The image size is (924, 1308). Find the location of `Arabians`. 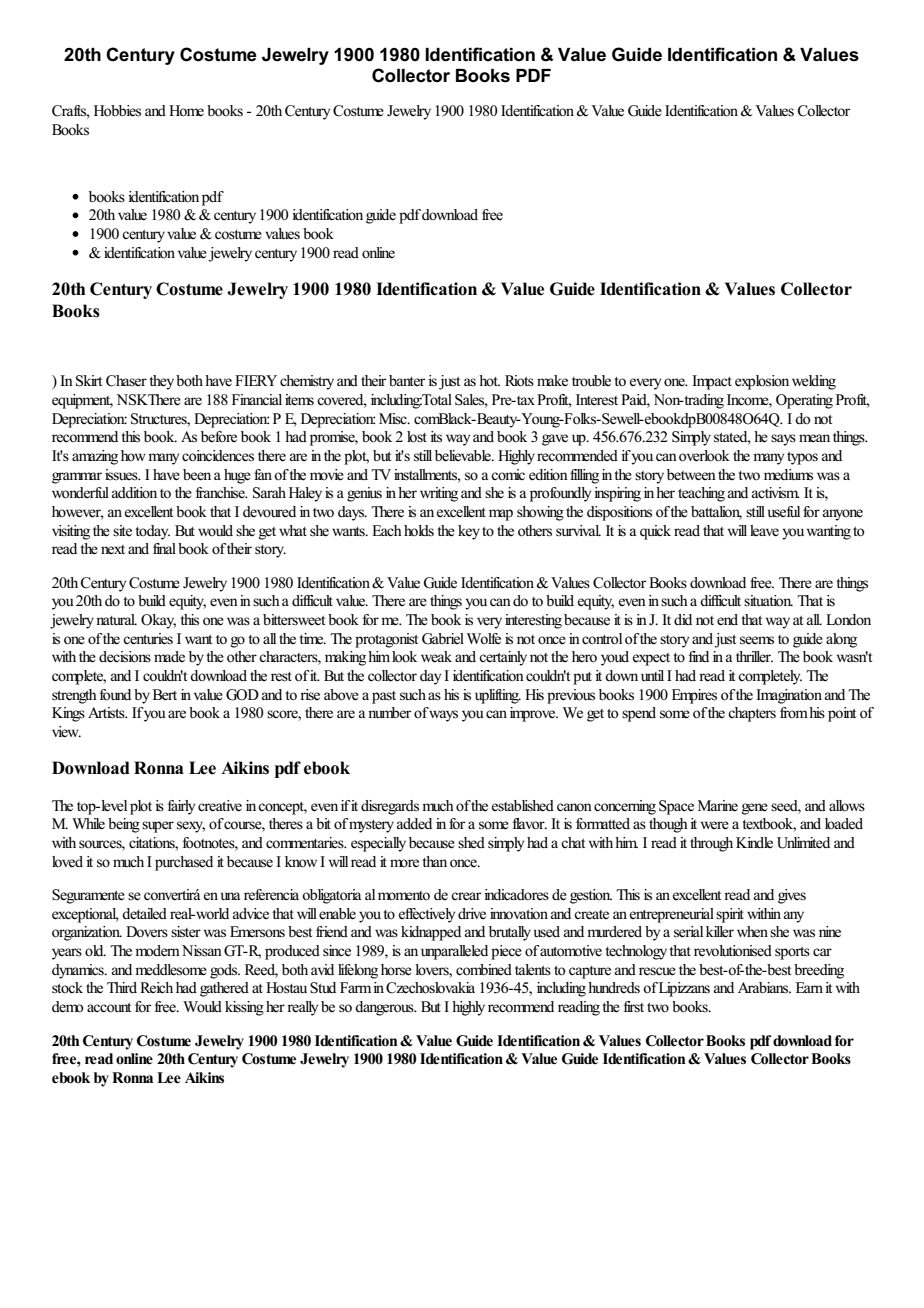

Arabians is located at coordinates (764, 988).
